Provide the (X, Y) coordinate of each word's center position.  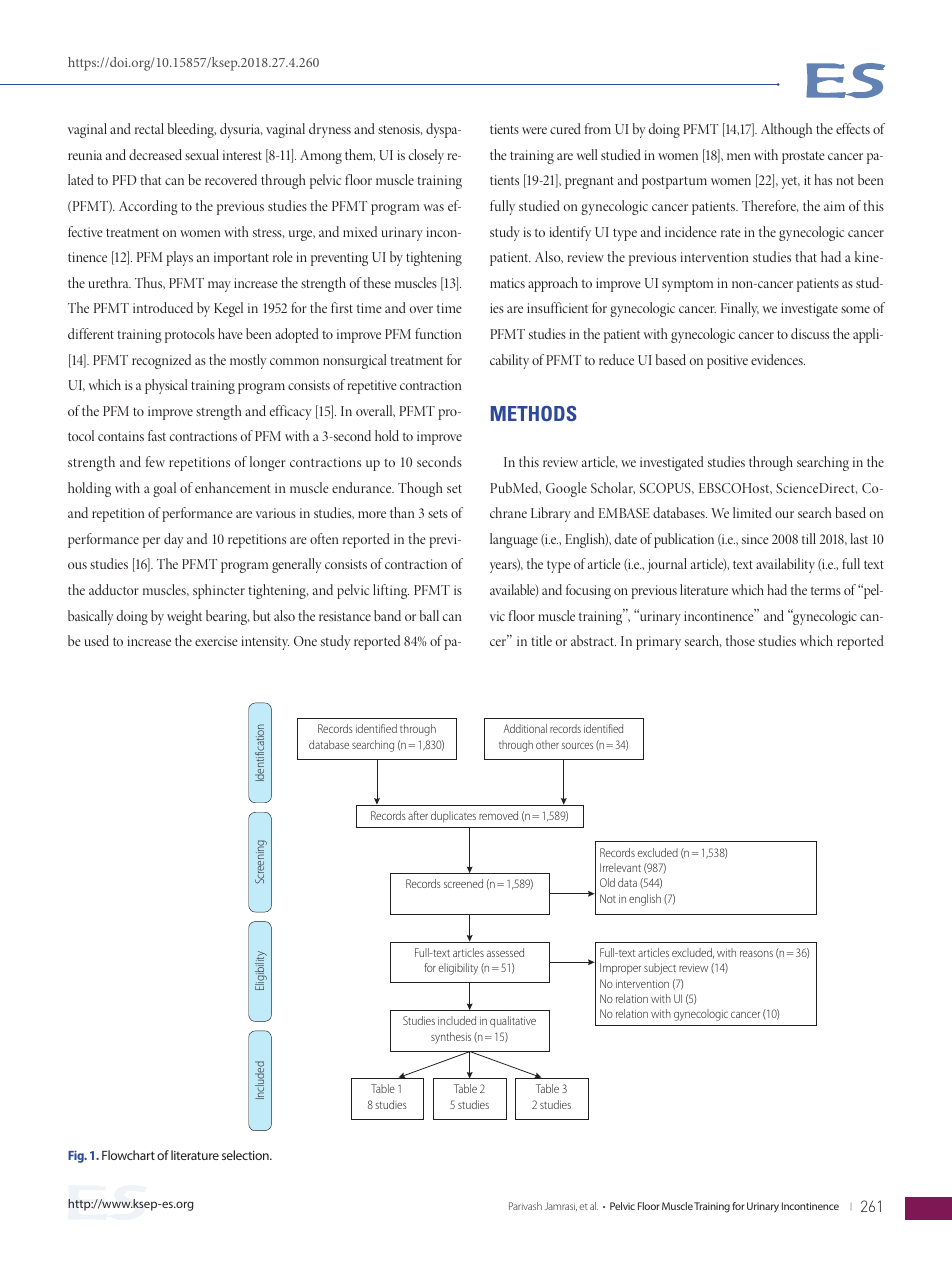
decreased (155, 154)
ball (429, 615)
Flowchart (128, 1155)
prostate (803, 157)
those (740, 640)
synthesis (451, 1038)
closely (426, 156)
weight (184, 617)
